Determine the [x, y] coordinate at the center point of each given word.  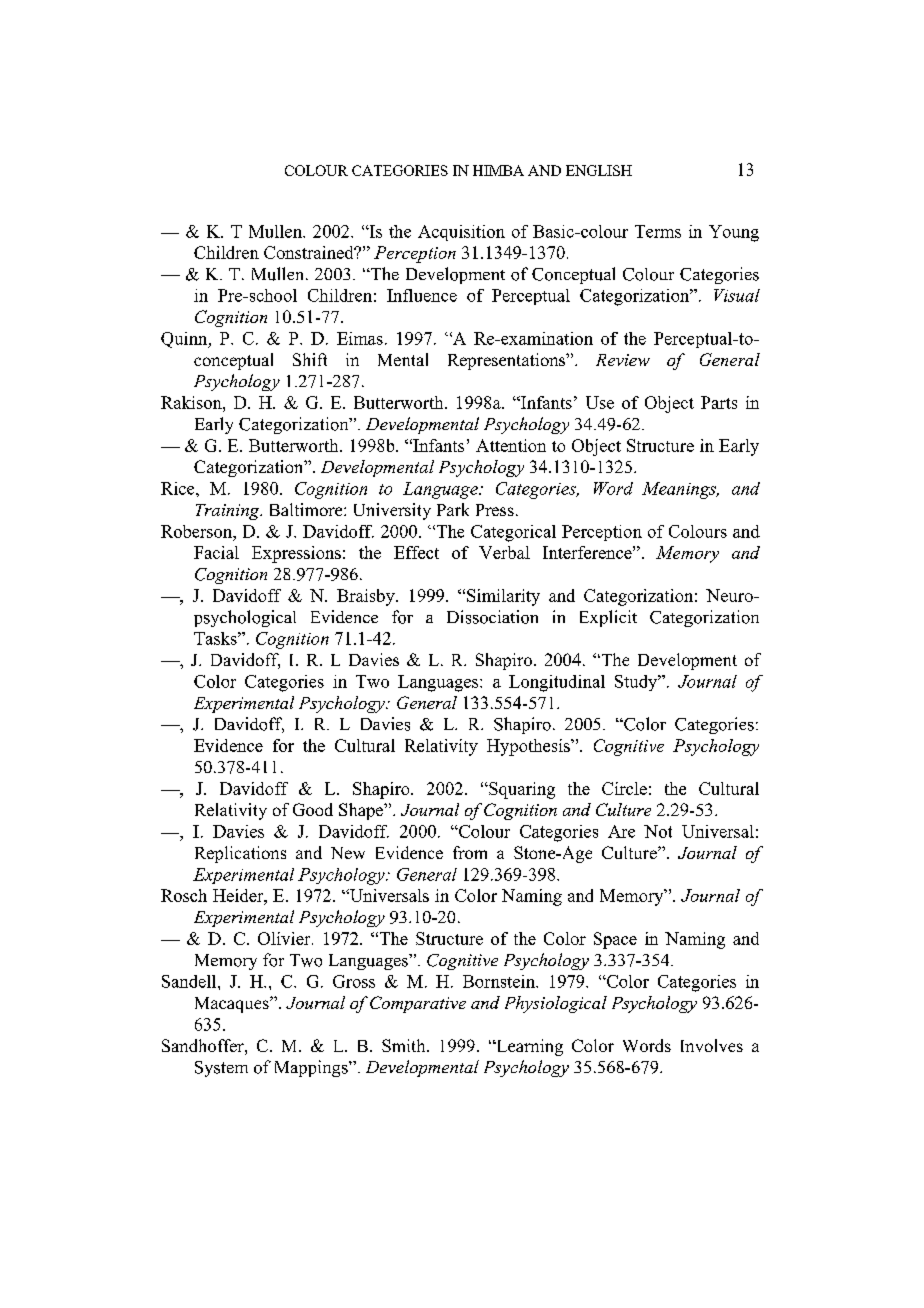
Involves [712, 1045]
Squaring [521, 790]
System [221, 1069]
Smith [405, 1045]
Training [229, 512]
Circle [624, 788]
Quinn [185, 340]
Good [313, 809]
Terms [658, 231]
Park [453, 509]
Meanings [680, 490]
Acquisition [461, 233]
